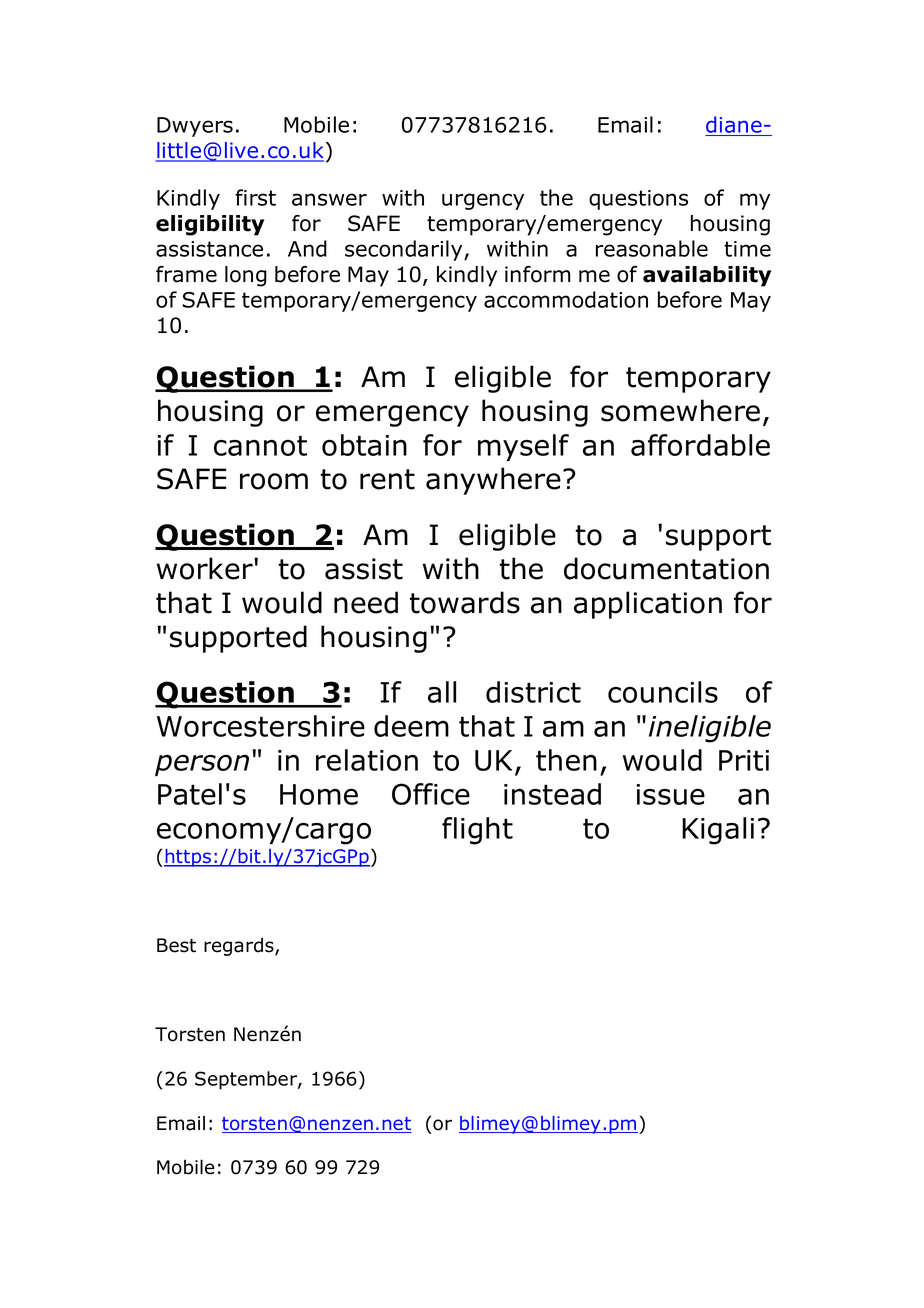 This document has height=1308, width=924. What do you see at coordinates (671, 794) in the document?
I see `issue` at bounding box center [671, 794].
